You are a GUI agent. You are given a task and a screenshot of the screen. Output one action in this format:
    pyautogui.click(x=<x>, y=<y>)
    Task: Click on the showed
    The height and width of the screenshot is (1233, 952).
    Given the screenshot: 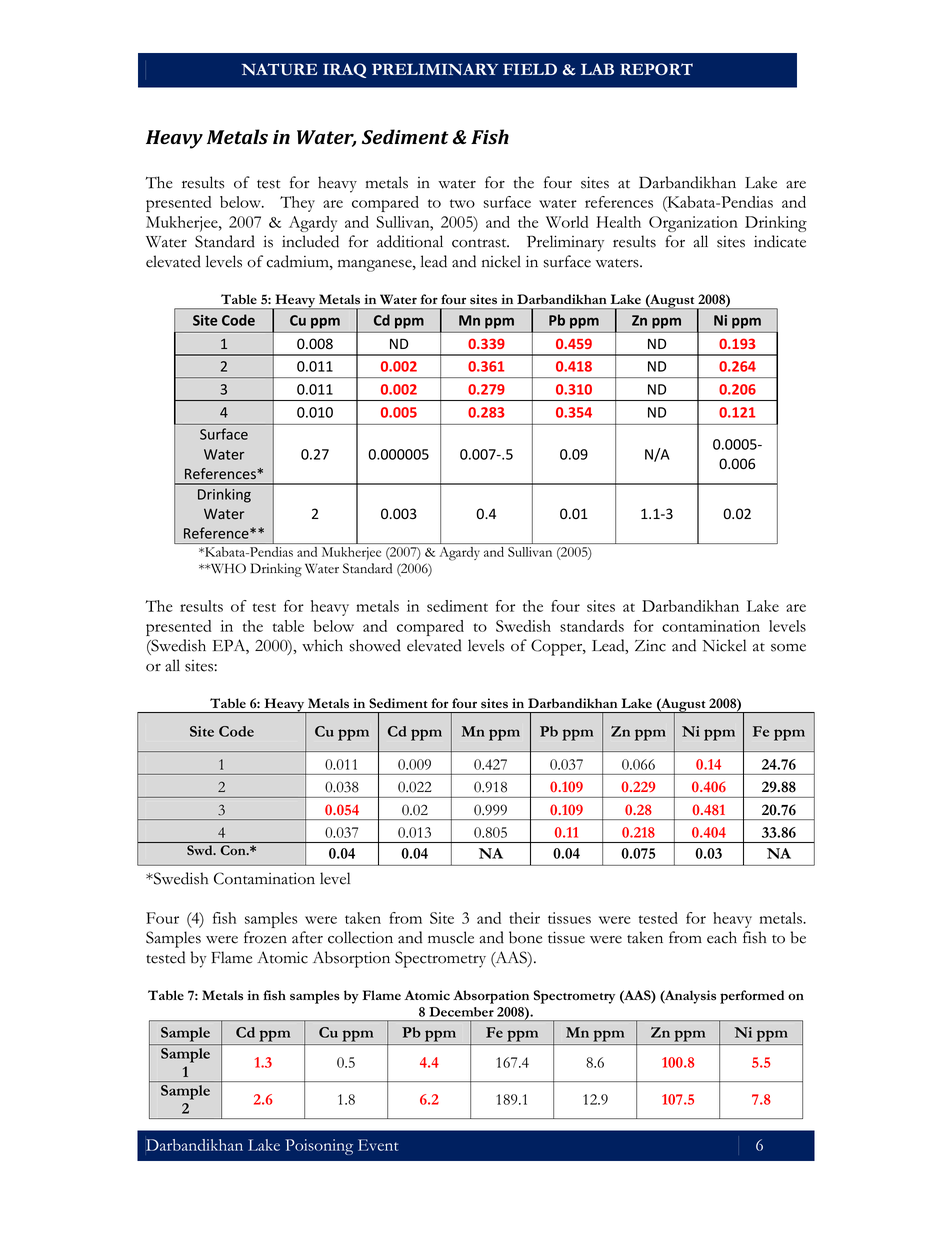 What is the action you would take?
    pyautogui.click(x=375, y=645)
